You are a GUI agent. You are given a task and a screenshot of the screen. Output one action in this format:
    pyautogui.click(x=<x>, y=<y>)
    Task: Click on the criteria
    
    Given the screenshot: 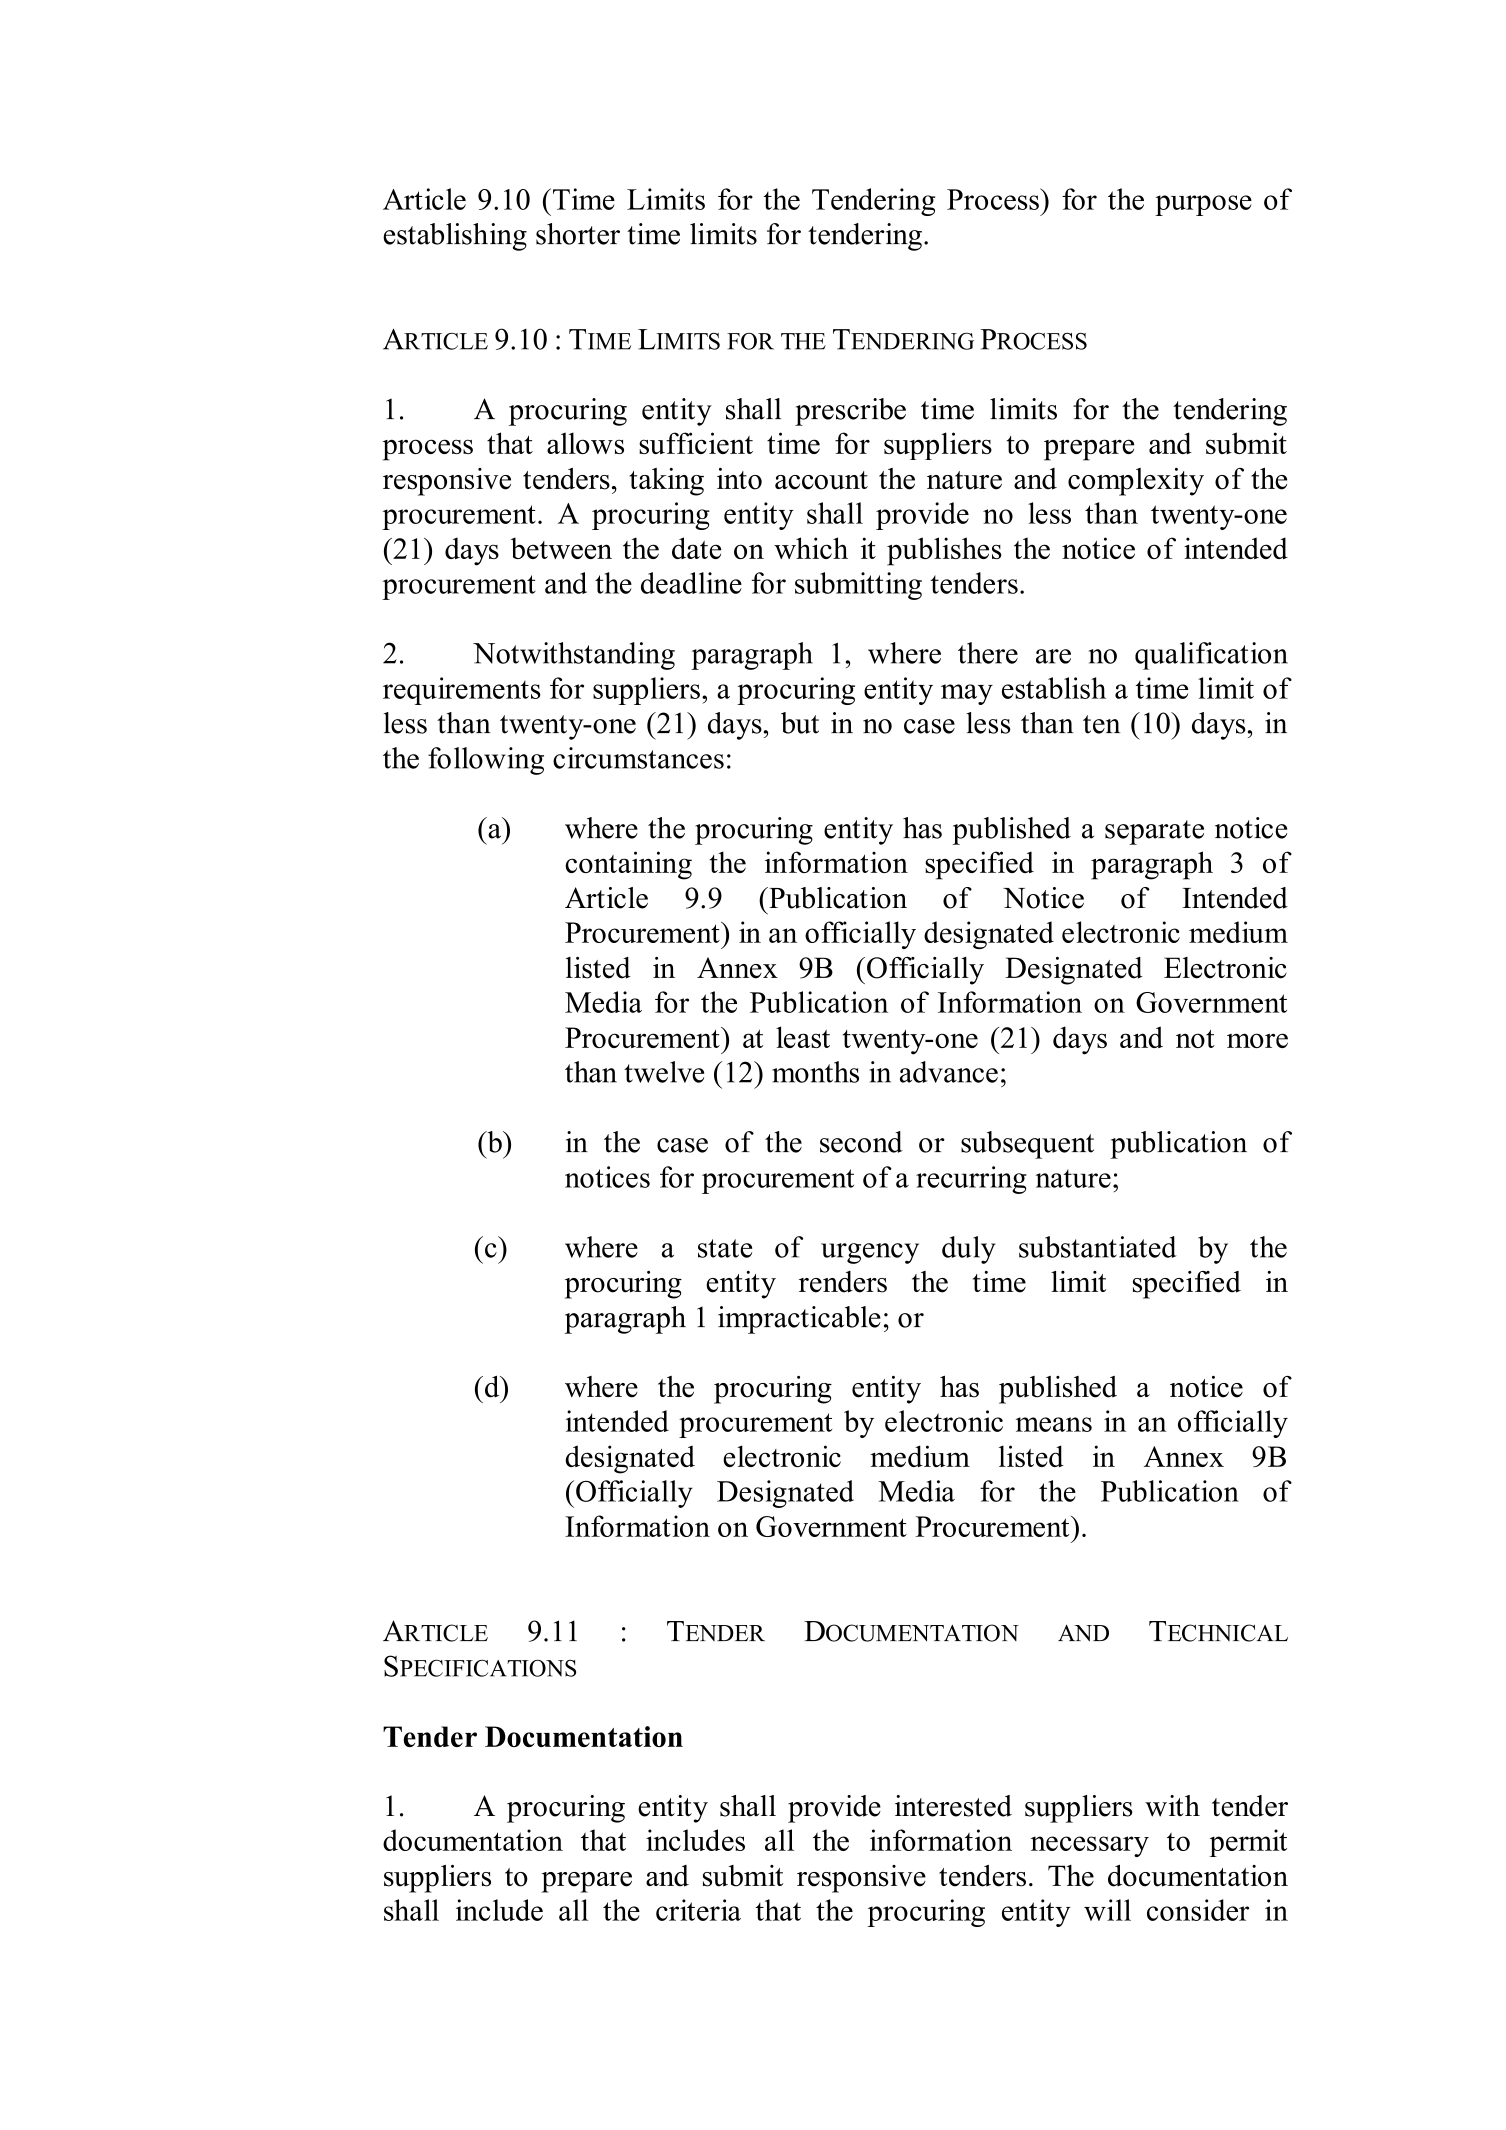 What is the action you would take?
    pyautogui.click(x=698, y=1910)
